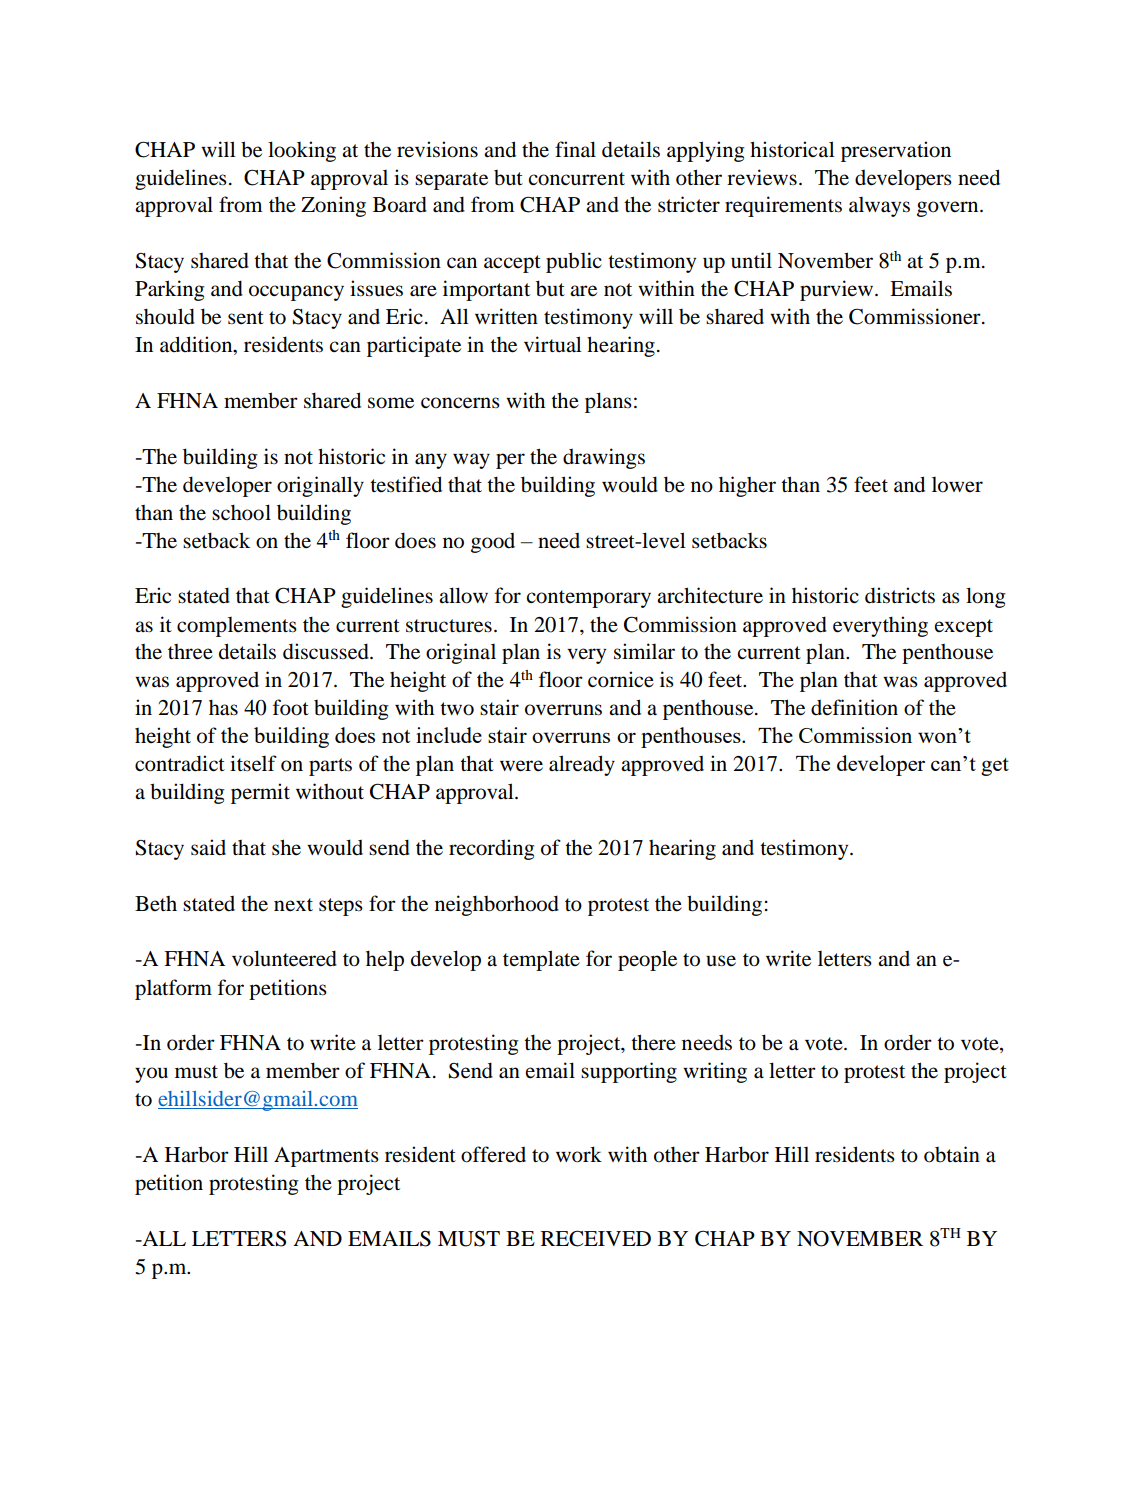 The width and height of the screenshot is (1148, 1485). Describe the element at coordinates (879, 207) in the screenshot. I see `always` at that location.
